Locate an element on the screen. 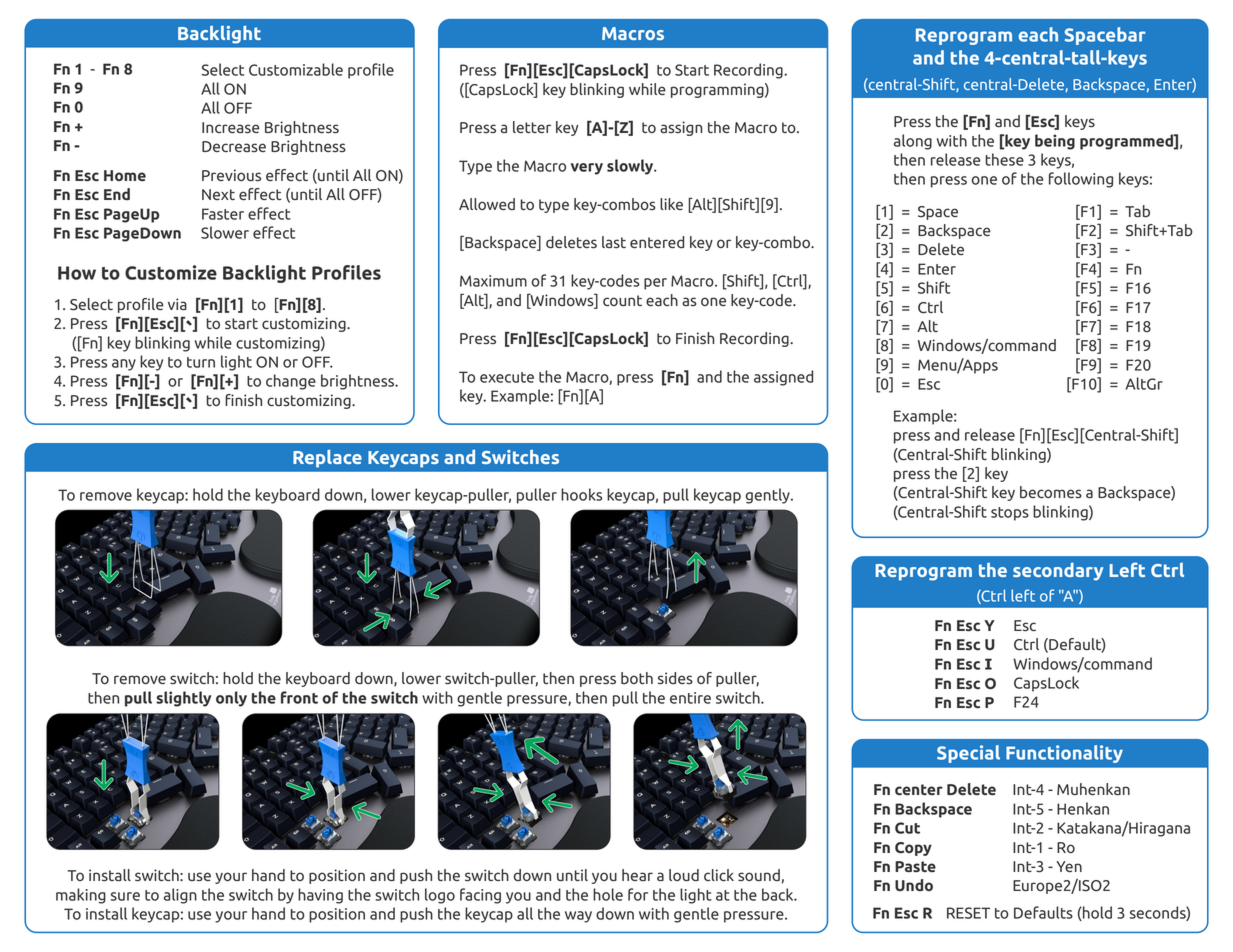 This screenshot has height=952, width=1233. Increase is located at coordinates (231, 128).
